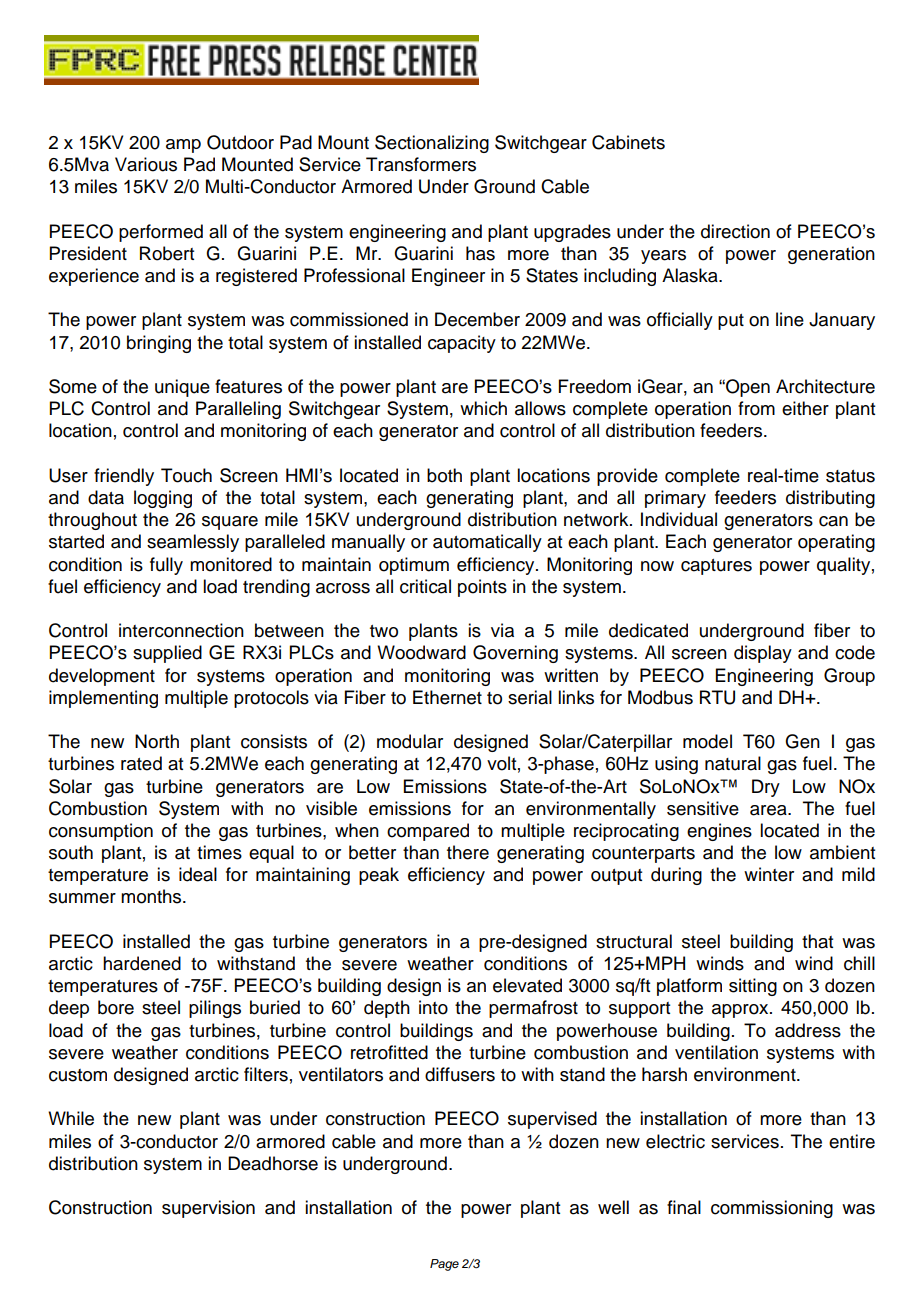  I want to click on Ethernet, so click(447, 697).
